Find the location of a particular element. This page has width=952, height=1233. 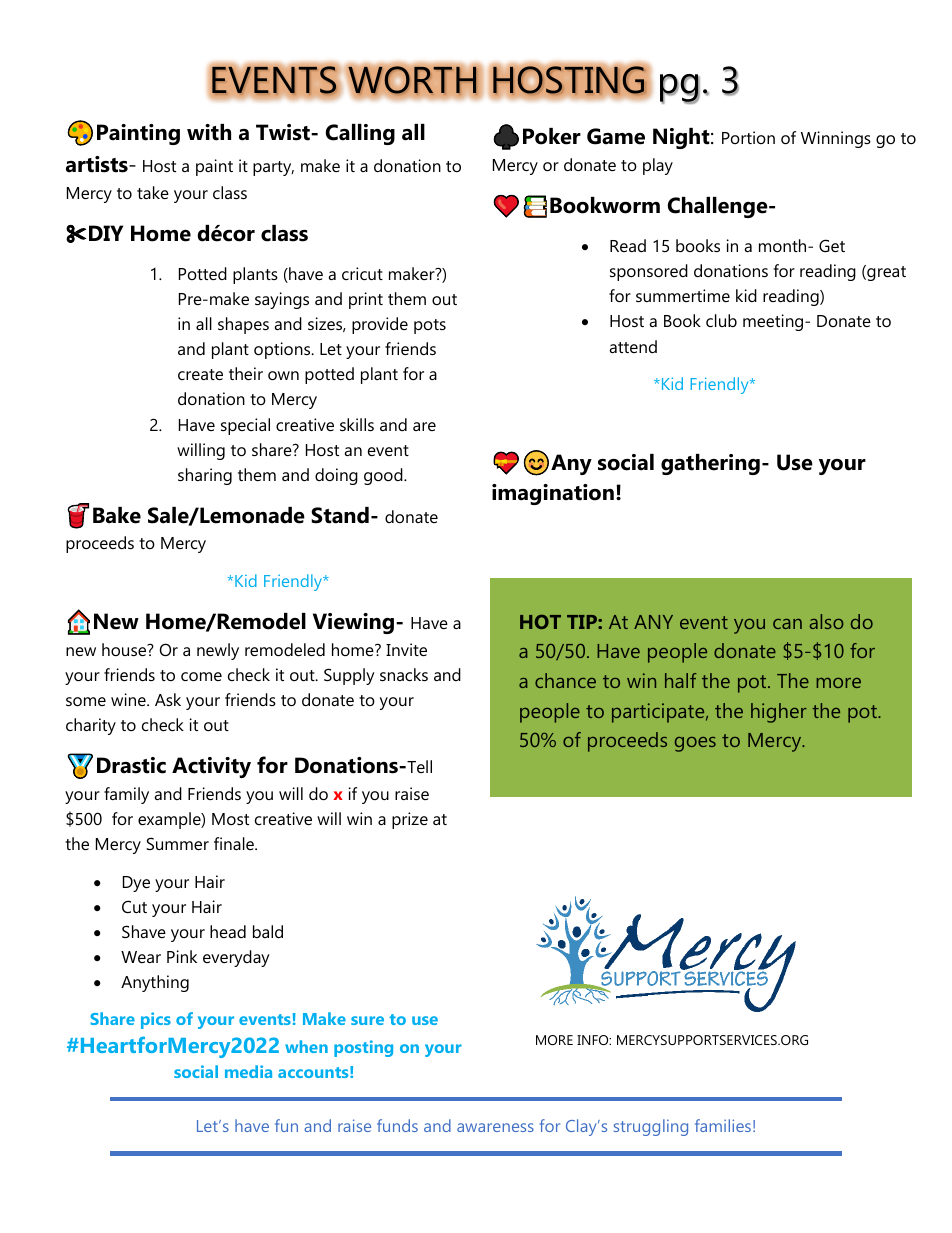

sharing is located at coordinates (205, 476).
